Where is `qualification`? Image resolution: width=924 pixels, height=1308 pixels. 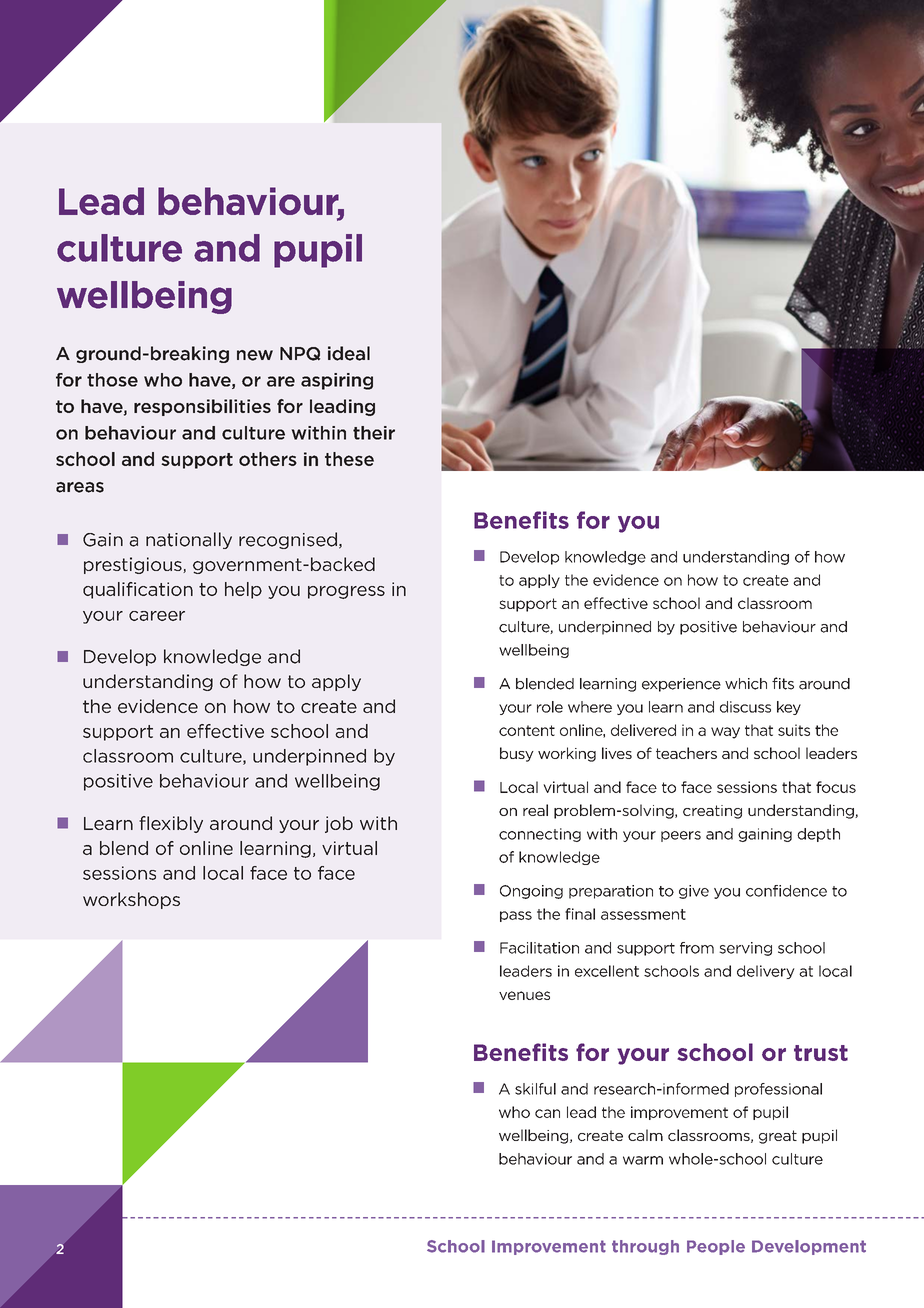 qualification is located at coordinates (138, 590).
